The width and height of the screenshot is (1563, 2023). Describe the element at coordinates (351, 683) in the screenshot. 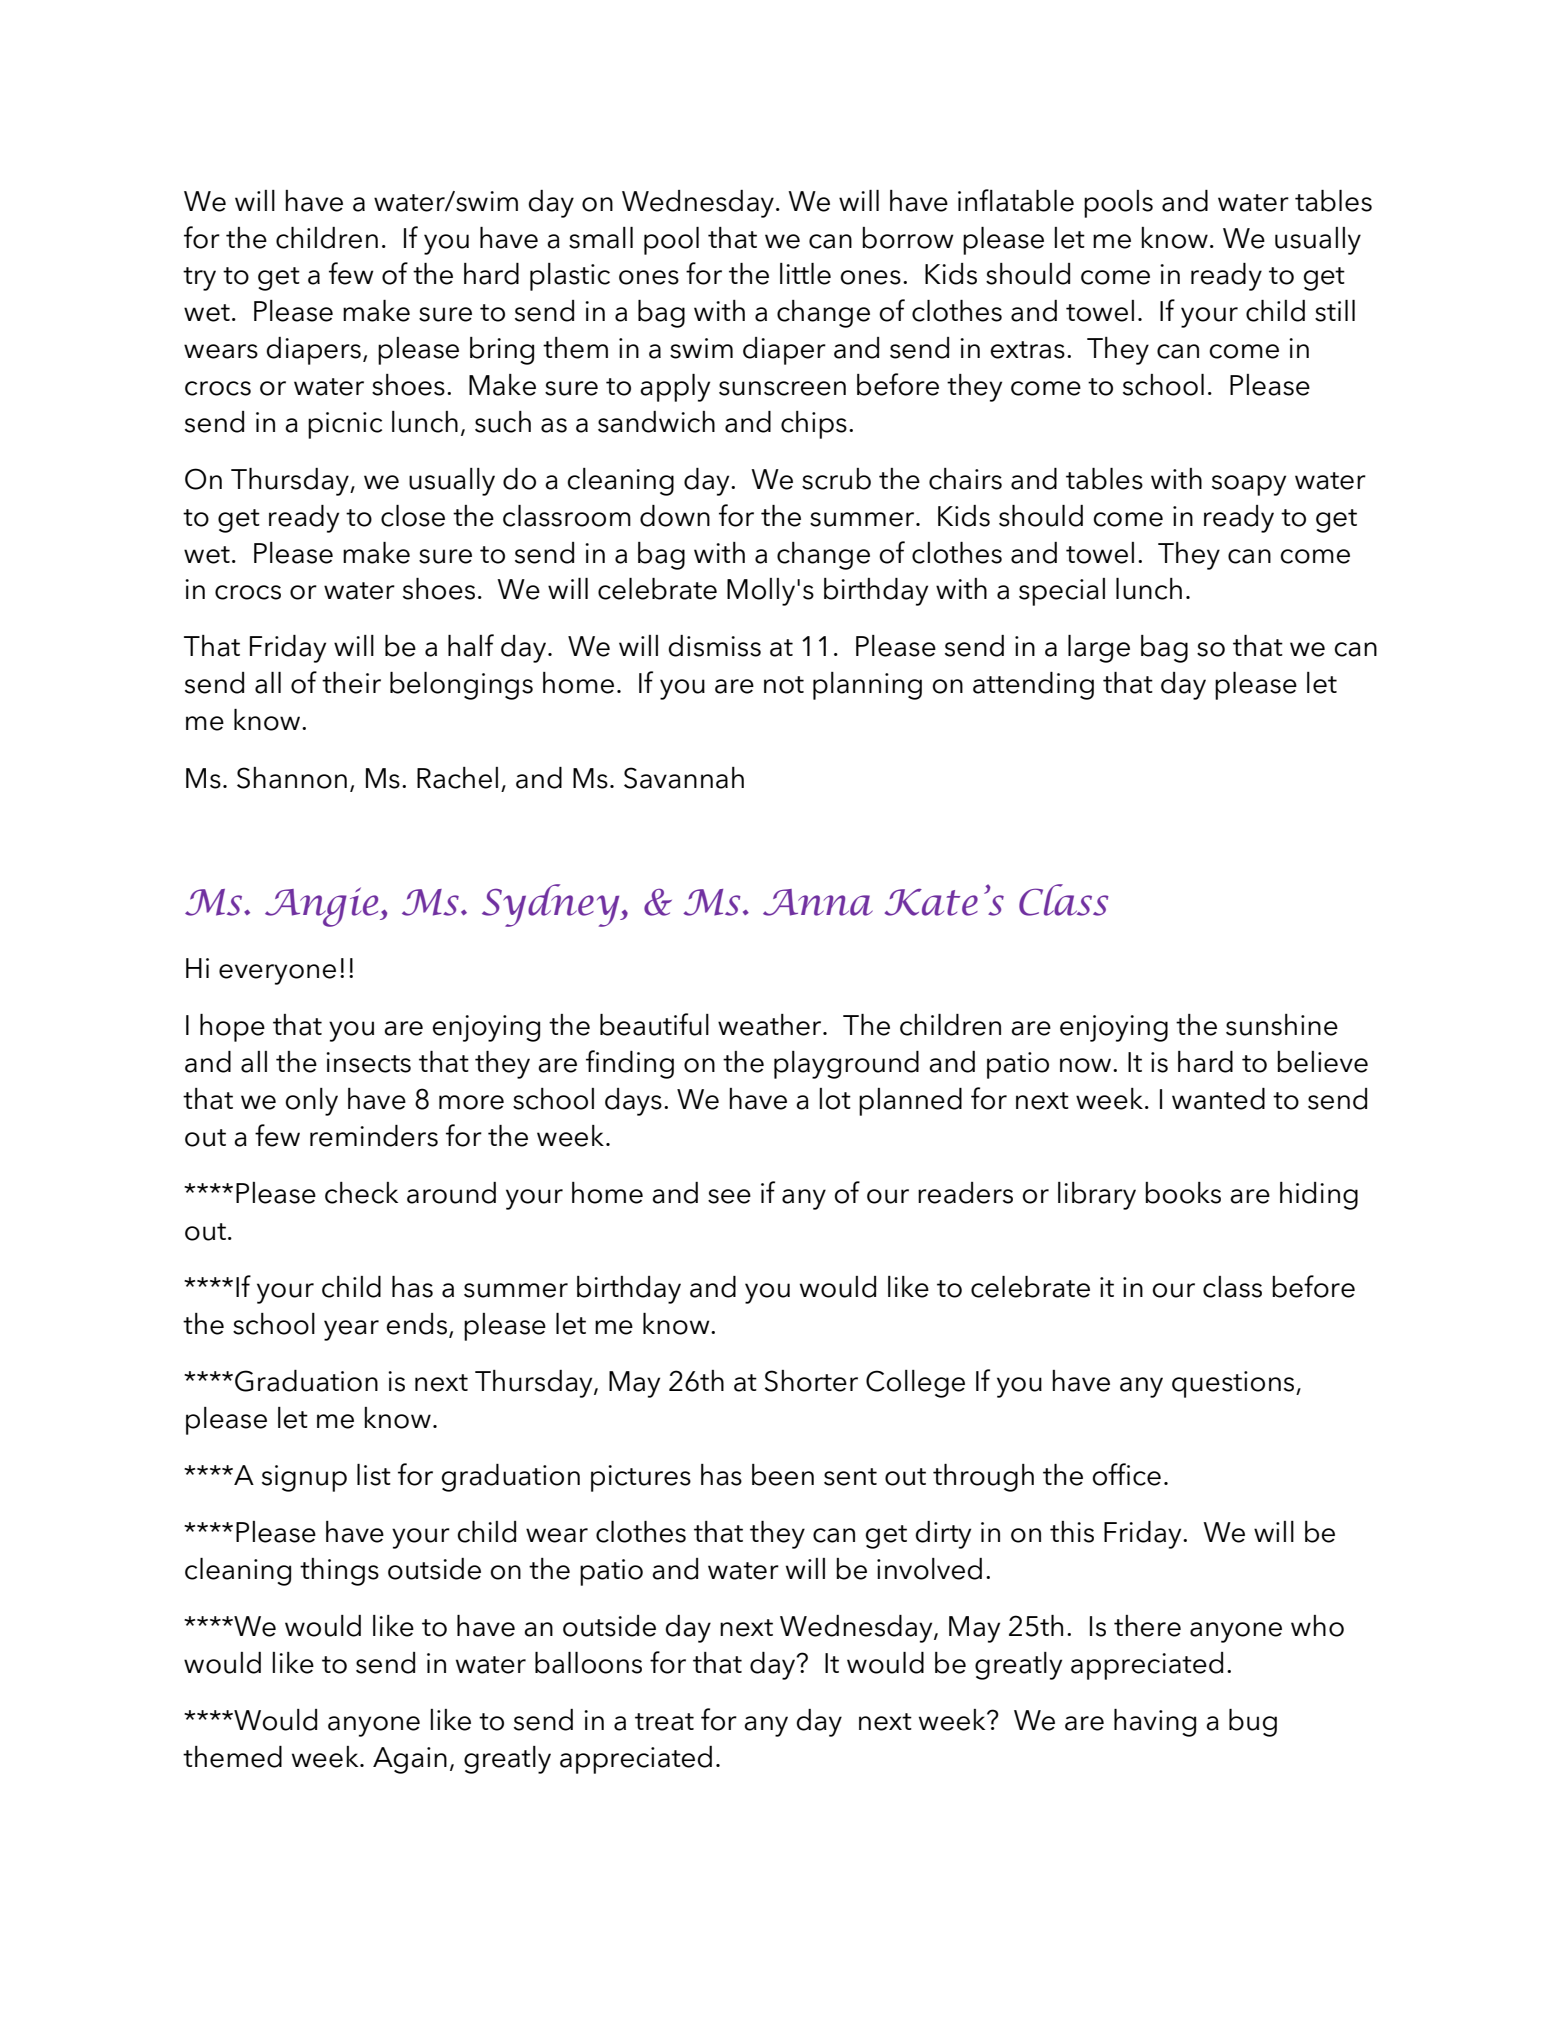

I see `their` at that location.
